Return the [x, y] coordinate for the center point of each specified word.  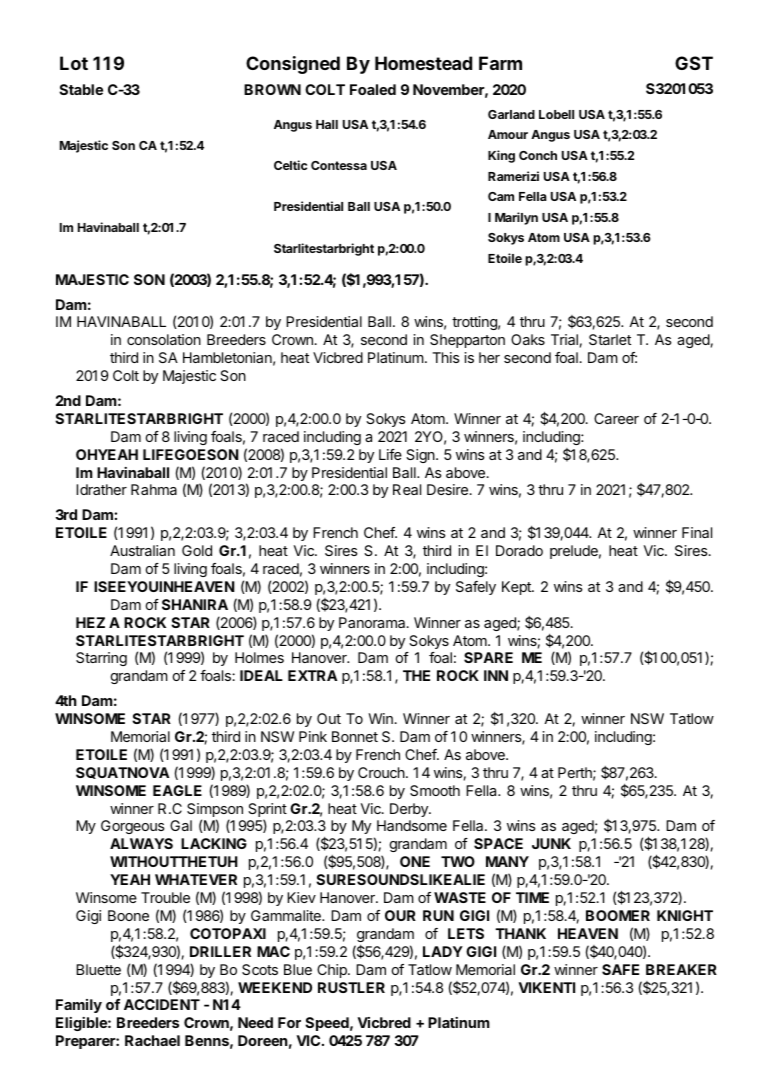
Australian [142, 550]
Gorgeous [133, 827]
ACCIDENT [162, 1004]
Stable [81, 89]
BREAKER [681, 969]
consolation [164, 339]
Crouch [381, 772]
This [446, 357]
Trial [564, 339]
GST [694, 63]
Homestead [423, 63]
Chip [333, 971]
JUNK [551, 843]
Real [407, 489]
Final [697, 532]
